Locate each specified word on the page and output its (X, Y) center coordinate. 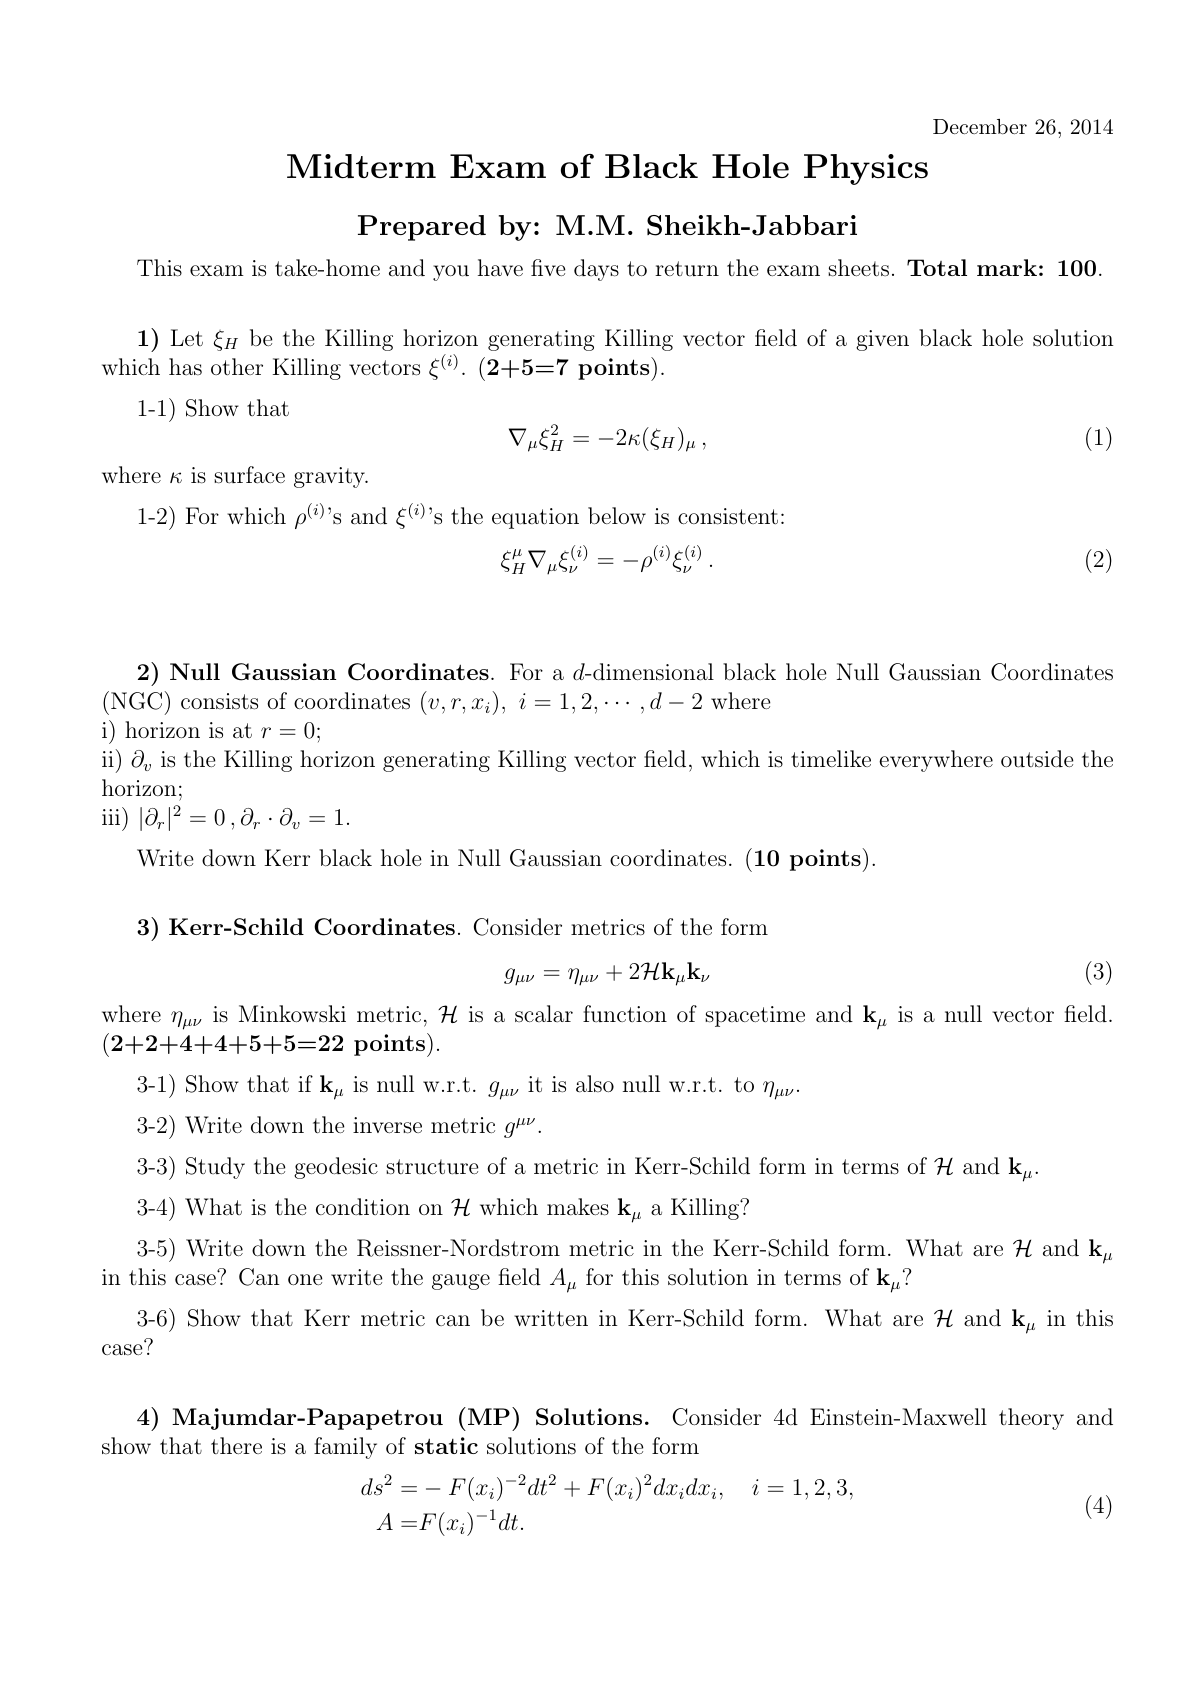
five (548, 267)
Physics (866, 169)
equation (535, 518)
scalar (544, 1013)
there (236, 1445)
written (551, 1318)
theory (1031, 1419)
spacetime (755, 1016)
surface (249, 475)
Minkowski (292, 1014)
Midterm (361, 166)
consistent (728, 516)
